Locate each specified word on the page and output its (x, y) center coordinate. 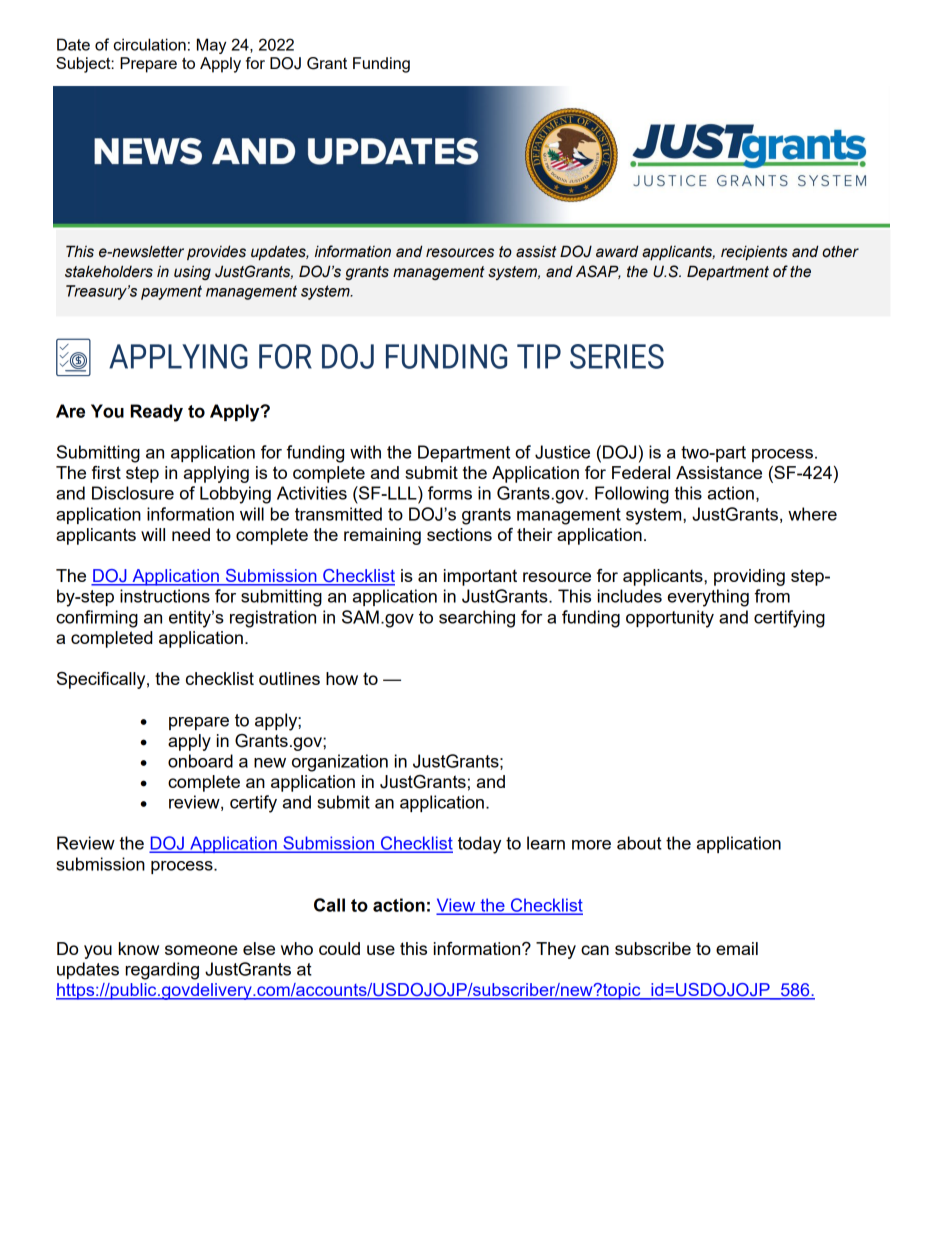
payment (171, 292)
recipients (754, 252)
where (812, 514)
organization (340, 763)
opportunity (670, 619)
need (191, 534)
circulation (149, 44)
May (211, 46)
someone (201, 950)
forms (450, 493)
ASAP (598, 272)
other (840, 251)
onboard (200, 761)
